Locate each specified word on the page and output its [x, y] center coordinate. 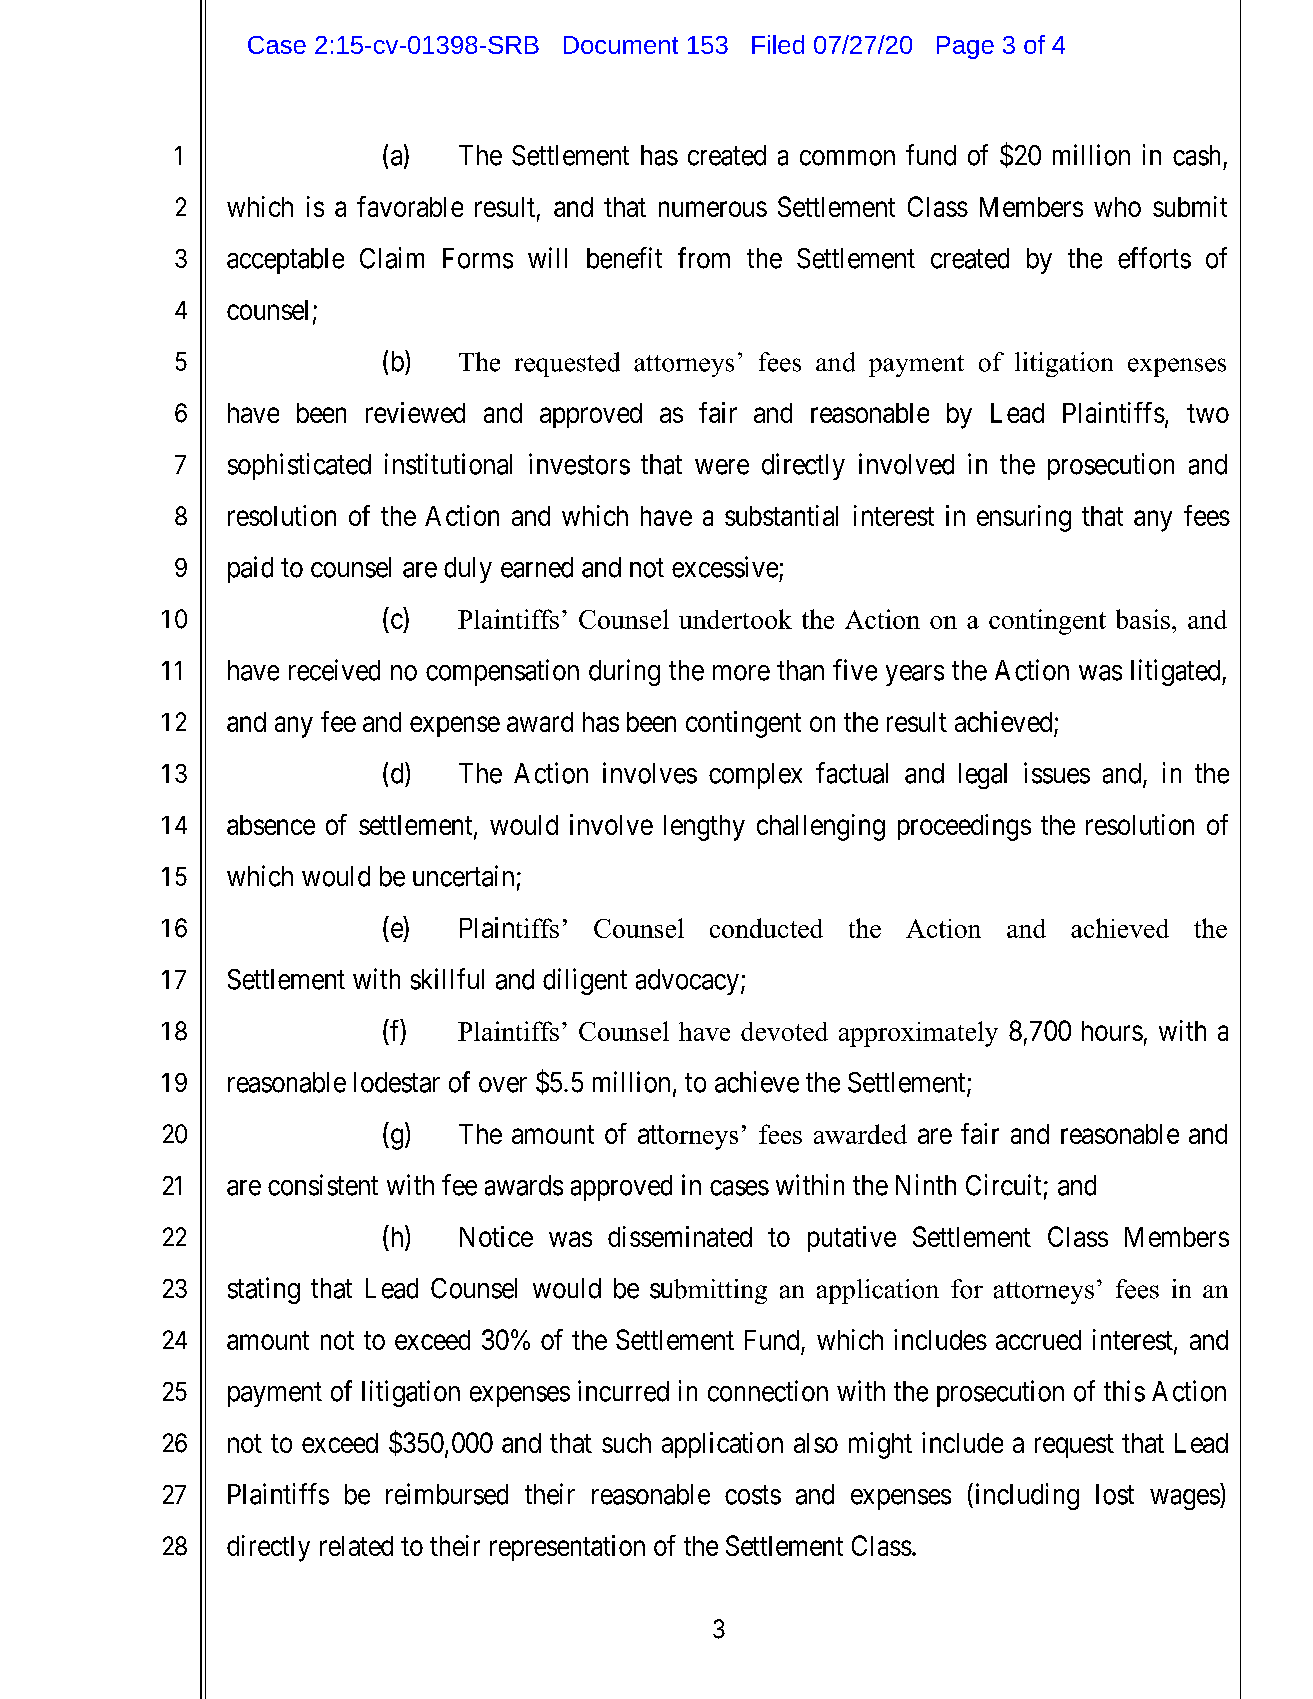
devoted [784, 1031]
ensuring [1024, 518]
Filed [778, 44]
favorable [410, 206]
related [356, 1546]
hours [1112, 1031]
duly [468, 570]
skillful [447, 979]
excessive [725, 567]
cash [1196, 155]
